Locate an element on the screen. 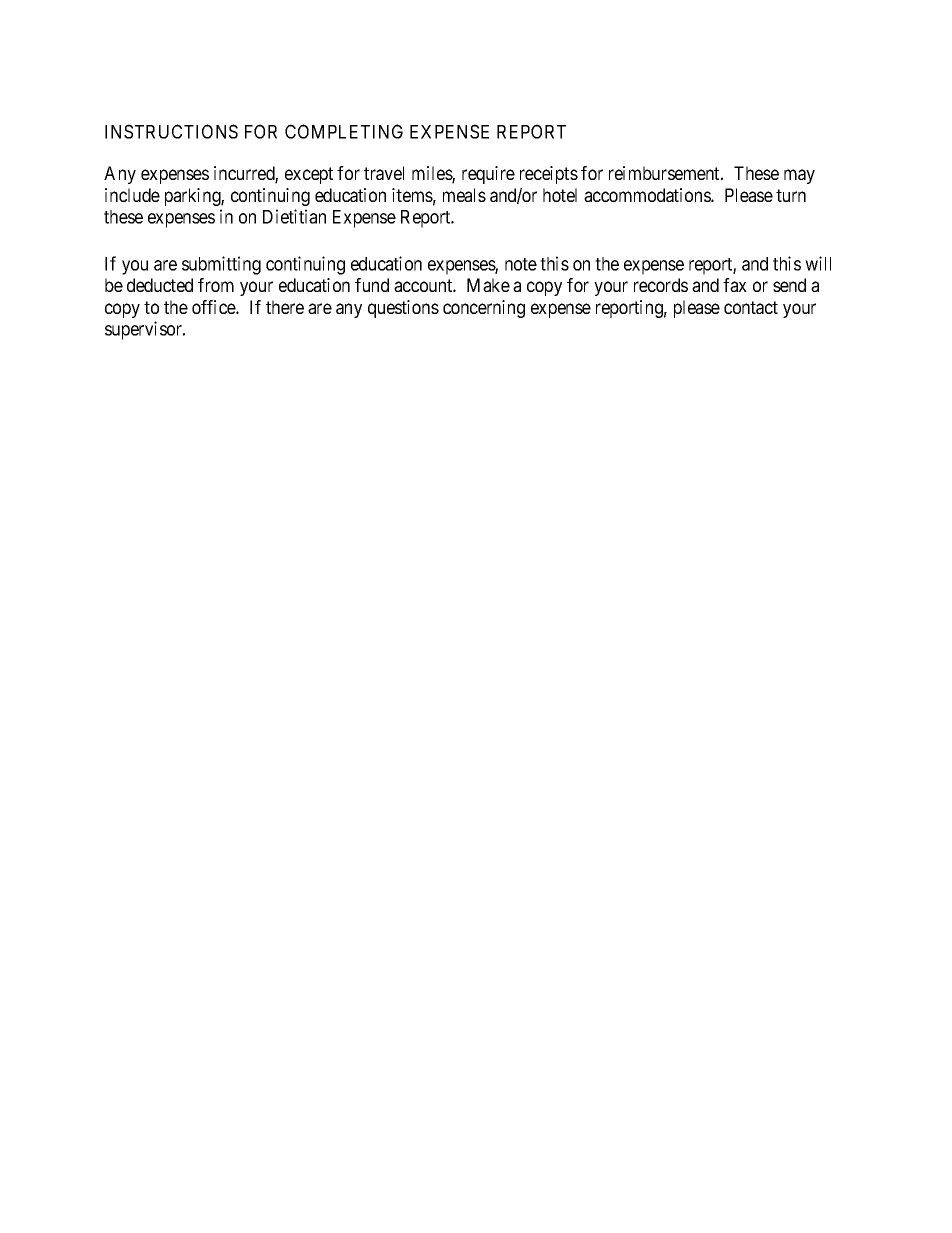 This screenshot has height=1233, width=952. require is located at coordinates (488, 175).
